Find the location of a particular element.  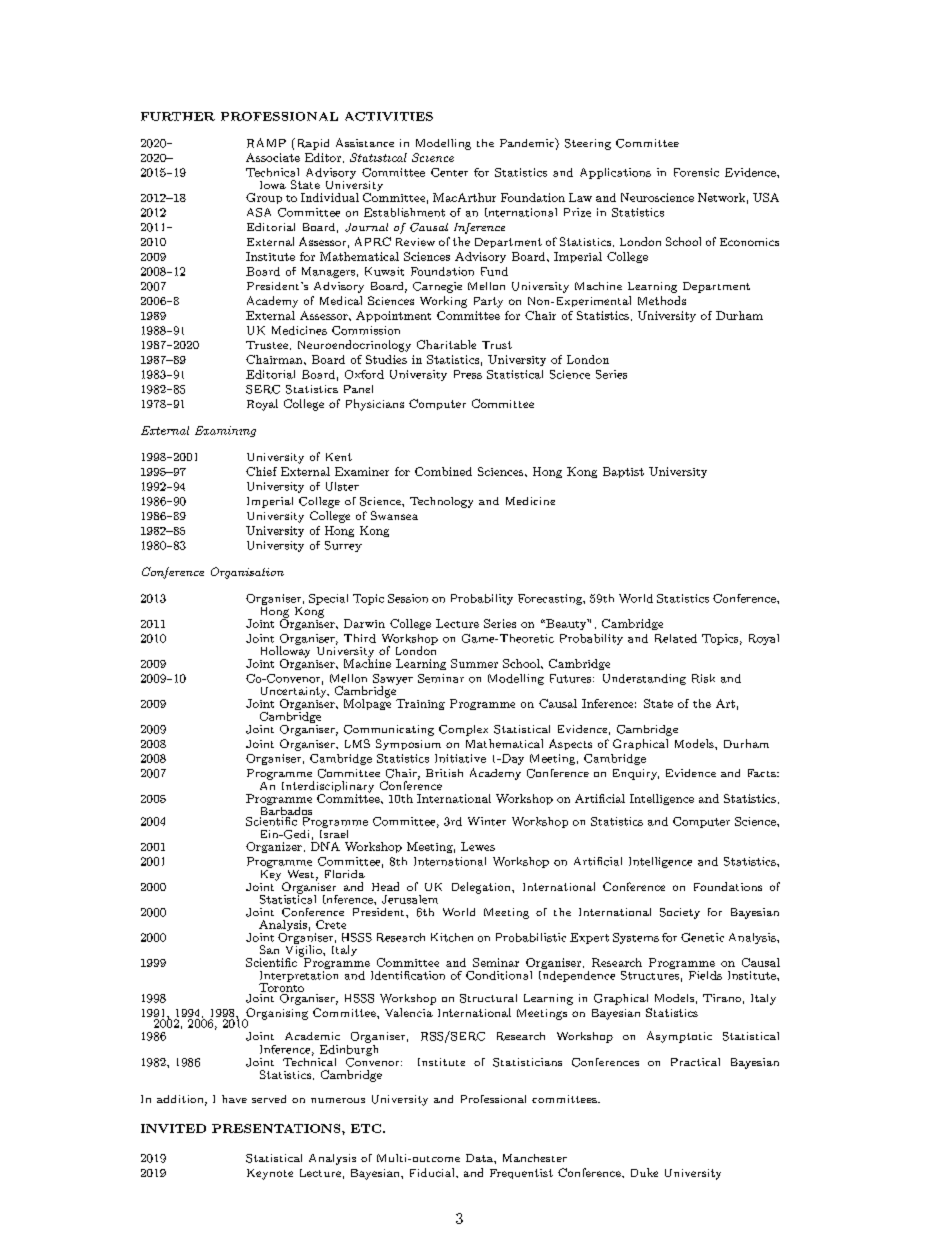

PRESENTATIONS is located at coordinates (277, 1128).
